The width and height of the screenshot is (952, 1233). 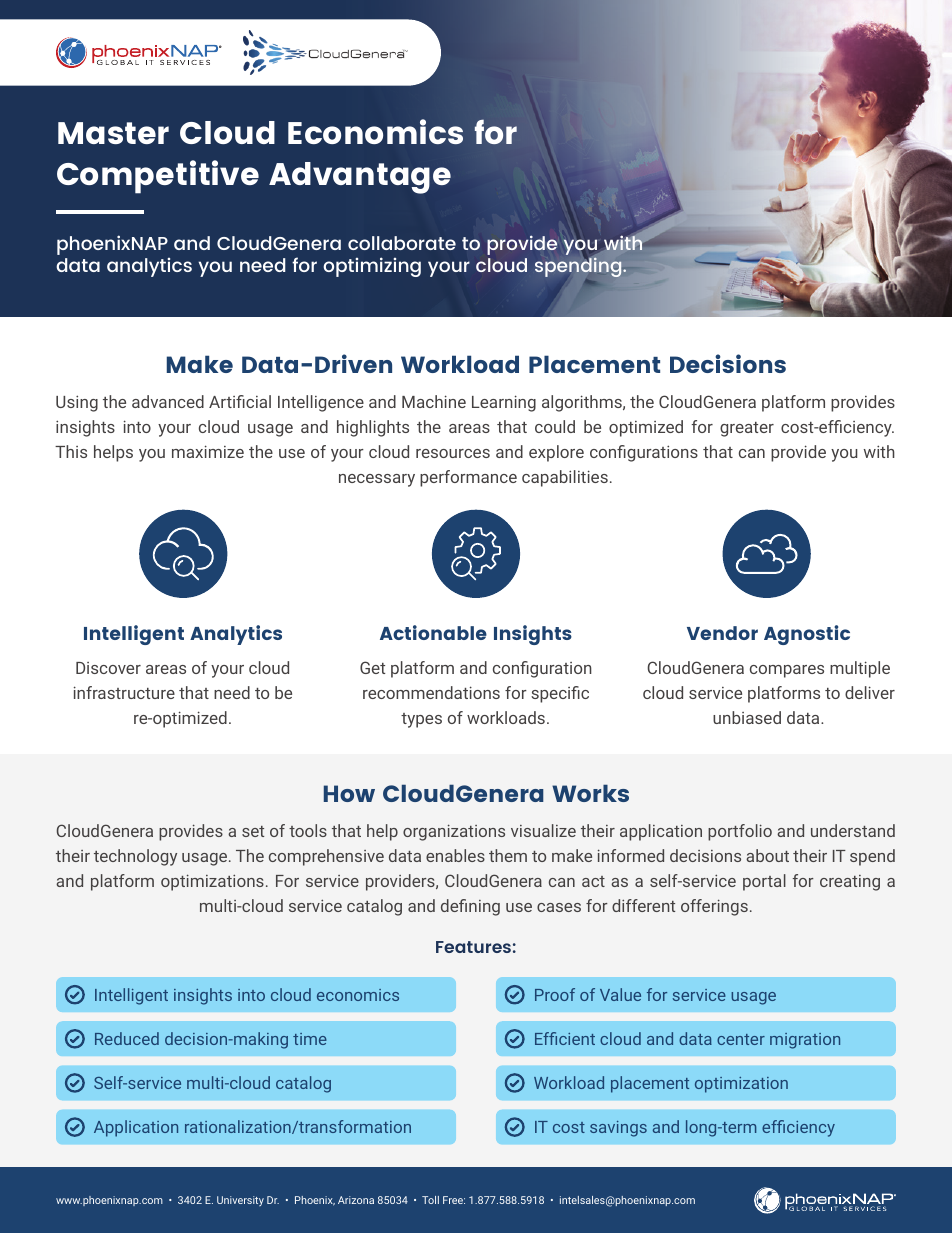 What do you see at coordinates (430, 1200) in the screenshot?
I see `Toll` at bounding box center [430, 1200].
